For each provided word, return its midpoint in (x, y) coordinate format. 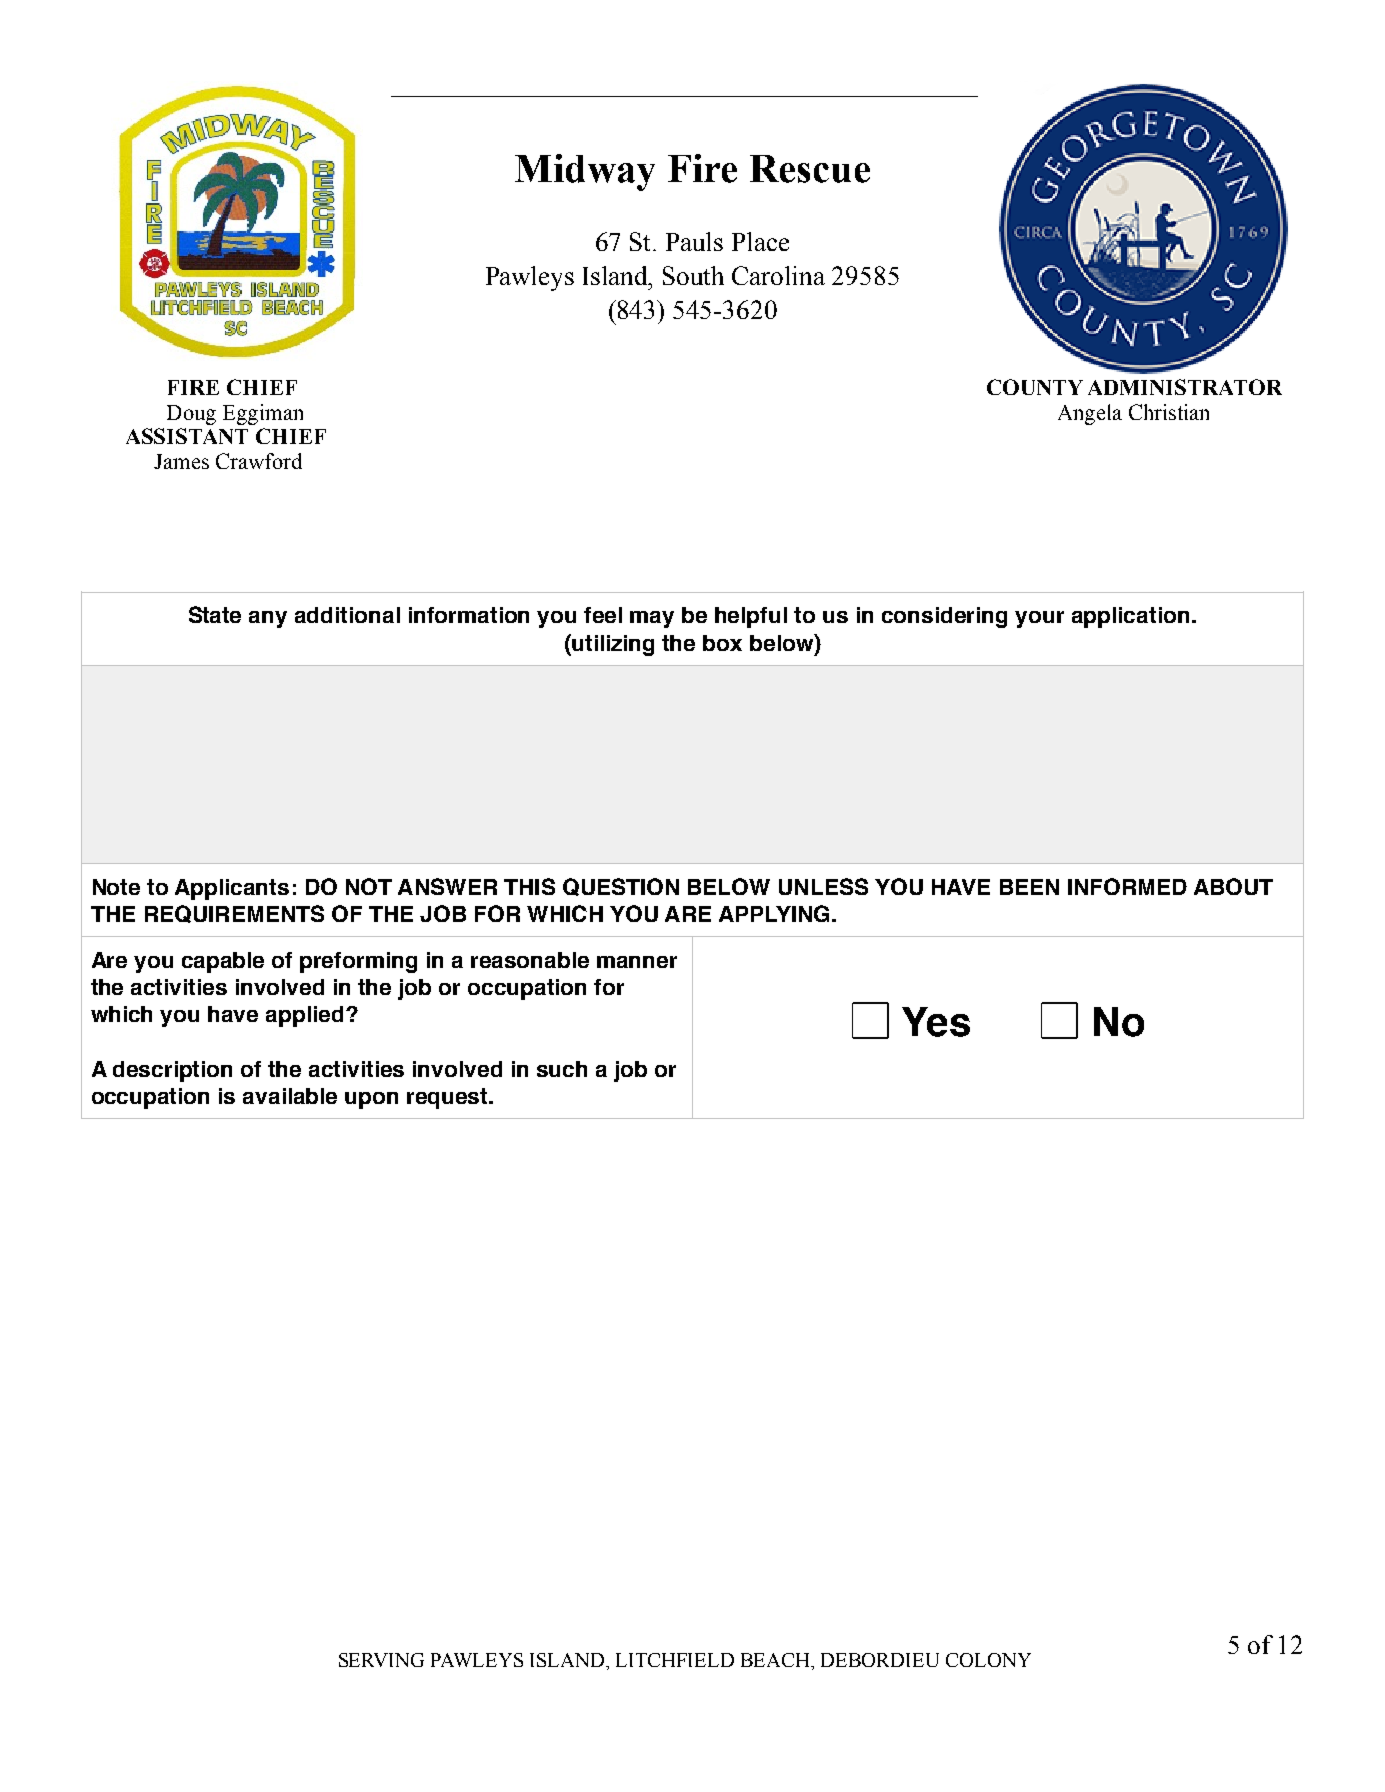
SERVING (381, 1660)
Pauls (694, 241)
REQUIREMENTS (234, 914)
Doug (191, 415)
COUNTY (1035, 387)
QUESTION (621, 887)
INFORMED (1127, 886)
